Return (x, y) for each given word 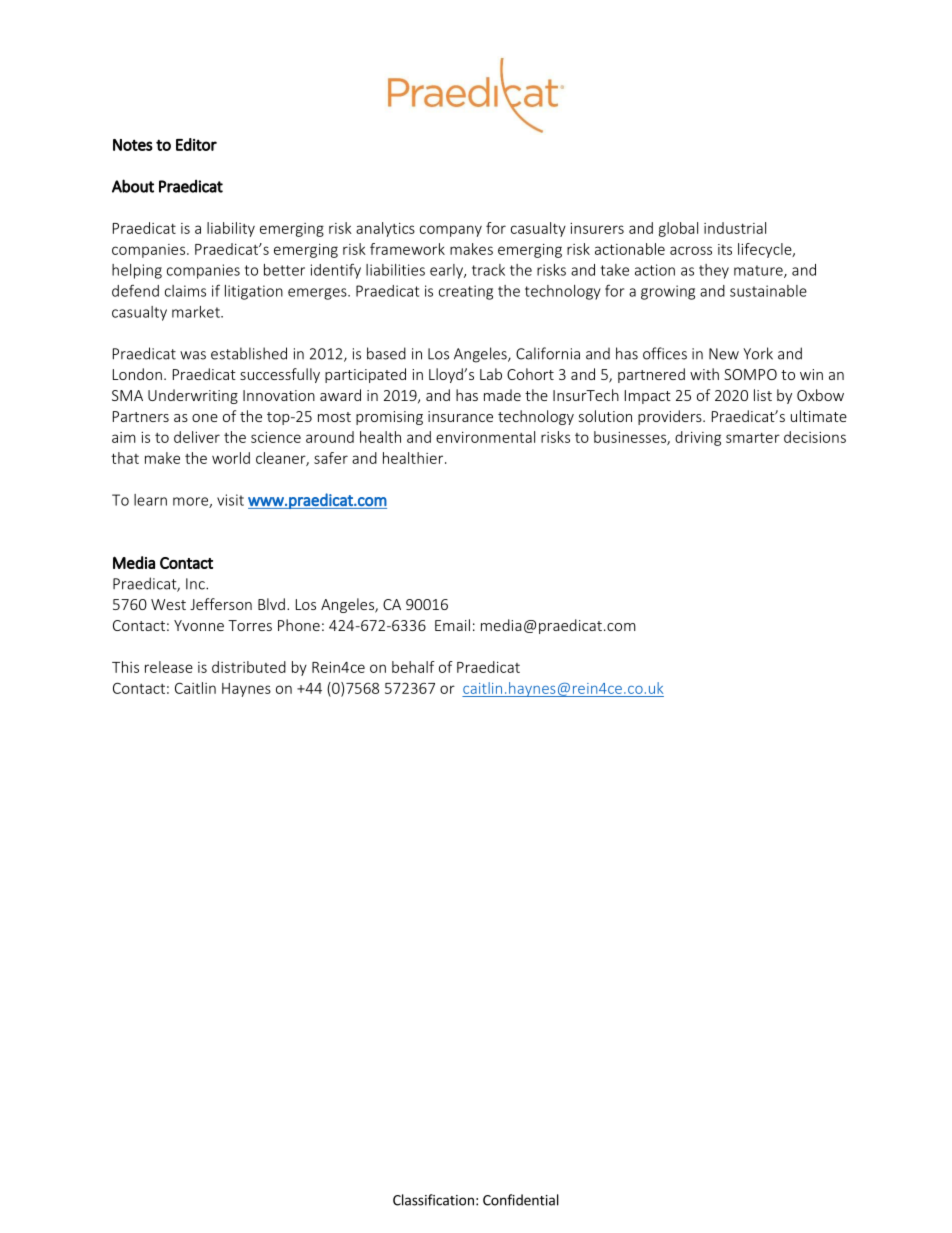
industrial (735, 228)
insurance (460, 416)
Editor (196, 144)
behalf (413, 667)
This (125, 667)
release (169, 667)
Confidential (521, 1200)
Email (452, 625)
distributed (249, 667)
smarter (753, 438)
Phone (299, 625)
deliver (197, 437)
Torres (250, 625)
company (451, 231)
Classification (433, 1200)
